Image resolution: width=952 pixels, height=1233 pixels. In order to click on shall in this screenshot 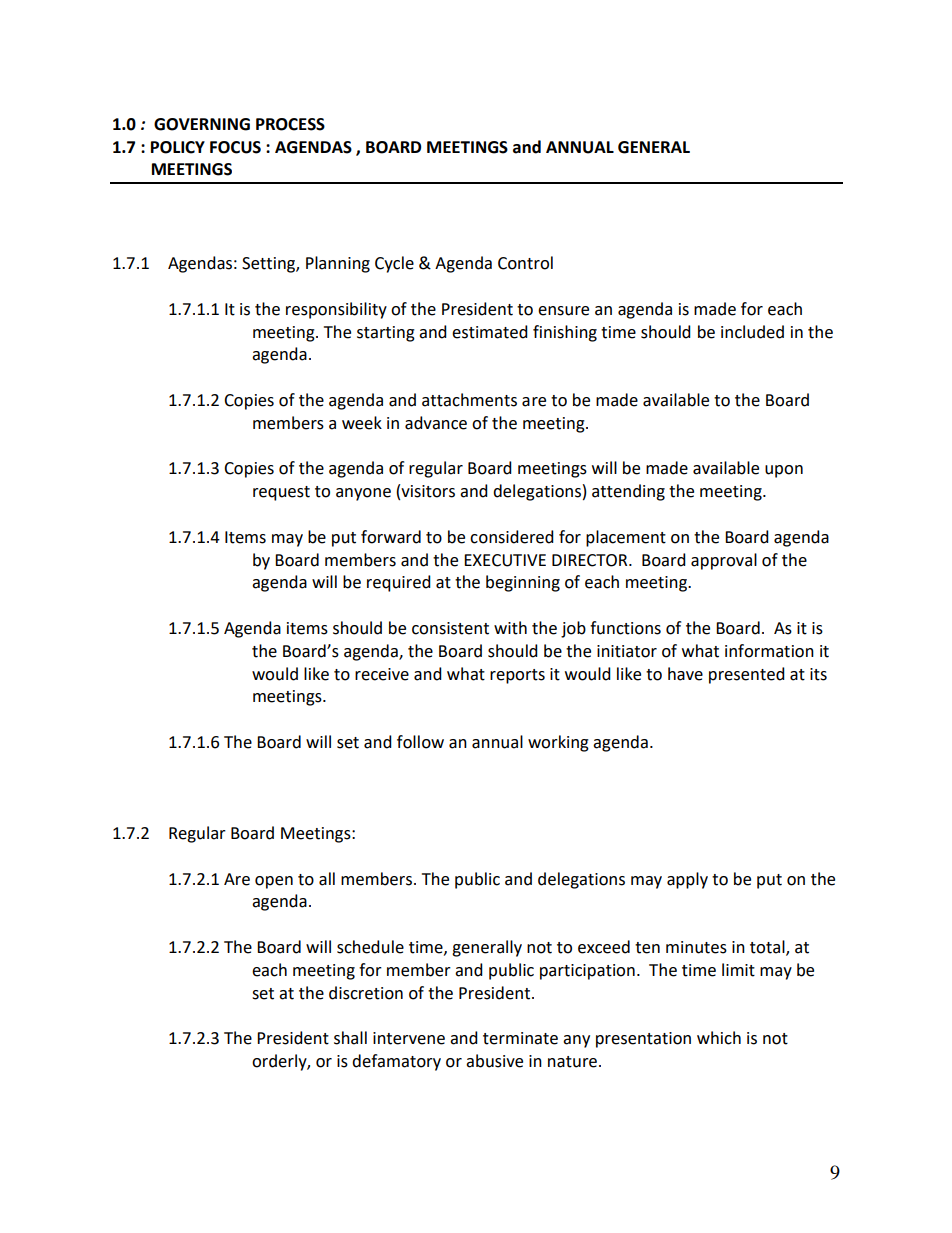, I will do `click(350, 1038)`.
